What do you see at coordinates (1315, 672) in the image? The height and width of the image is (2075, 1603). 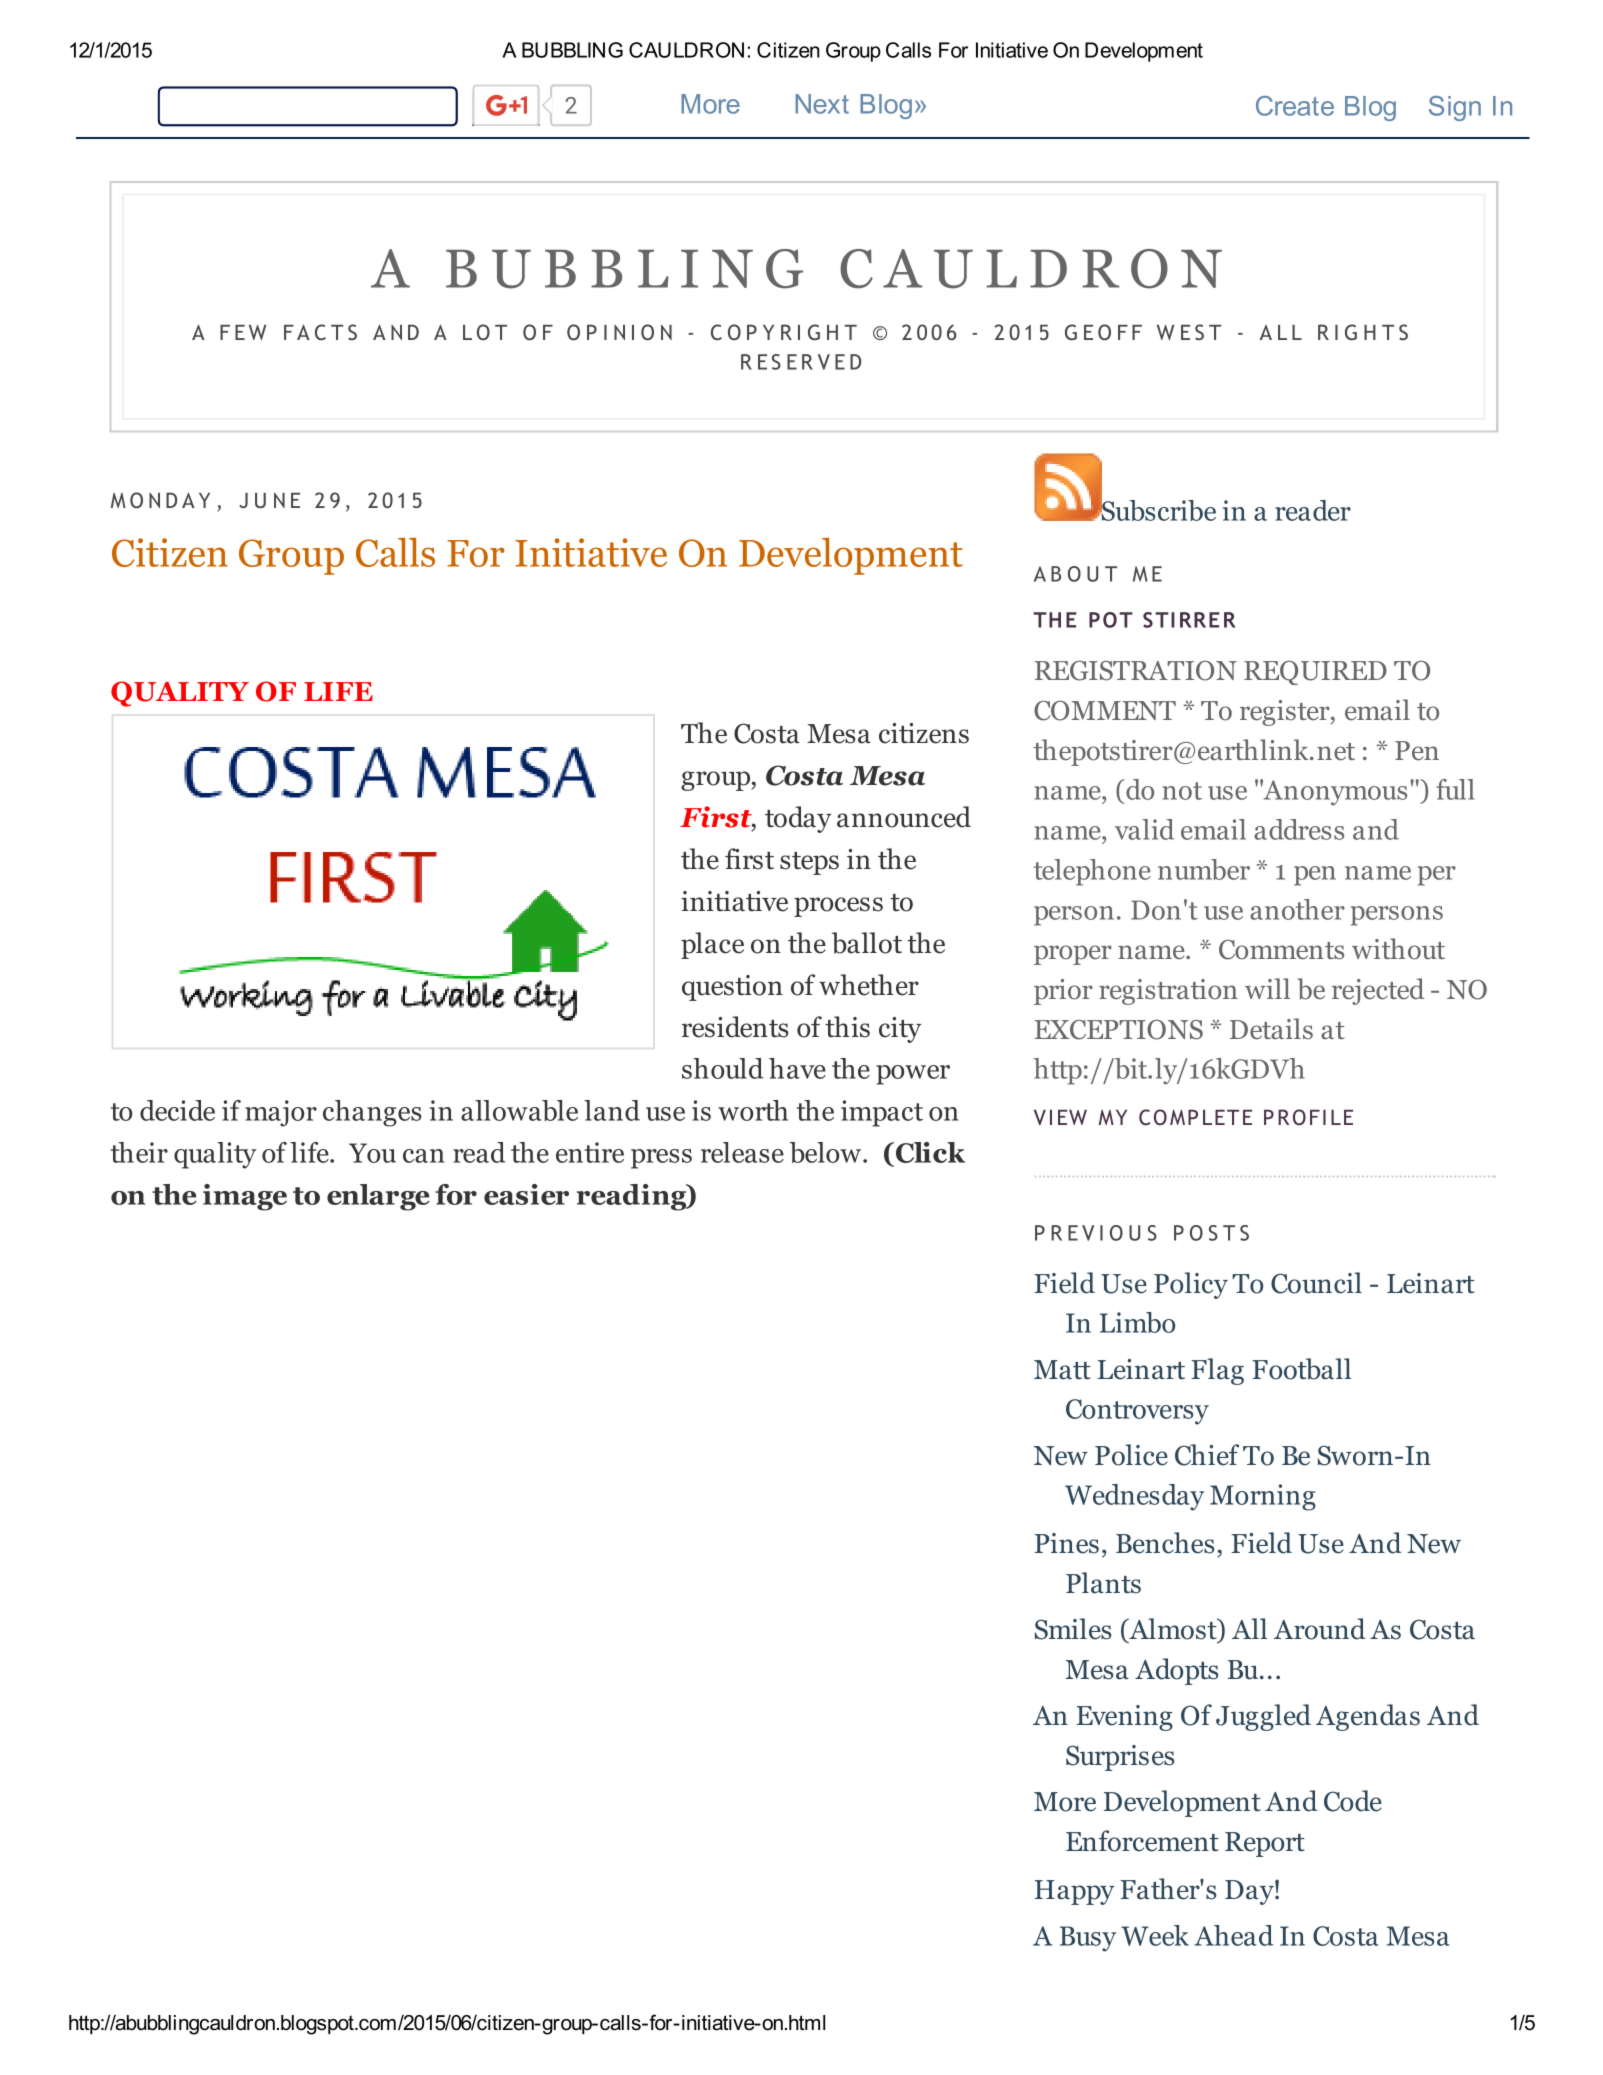 I see `REQUIRED` at bounding box center [1315, 672].
